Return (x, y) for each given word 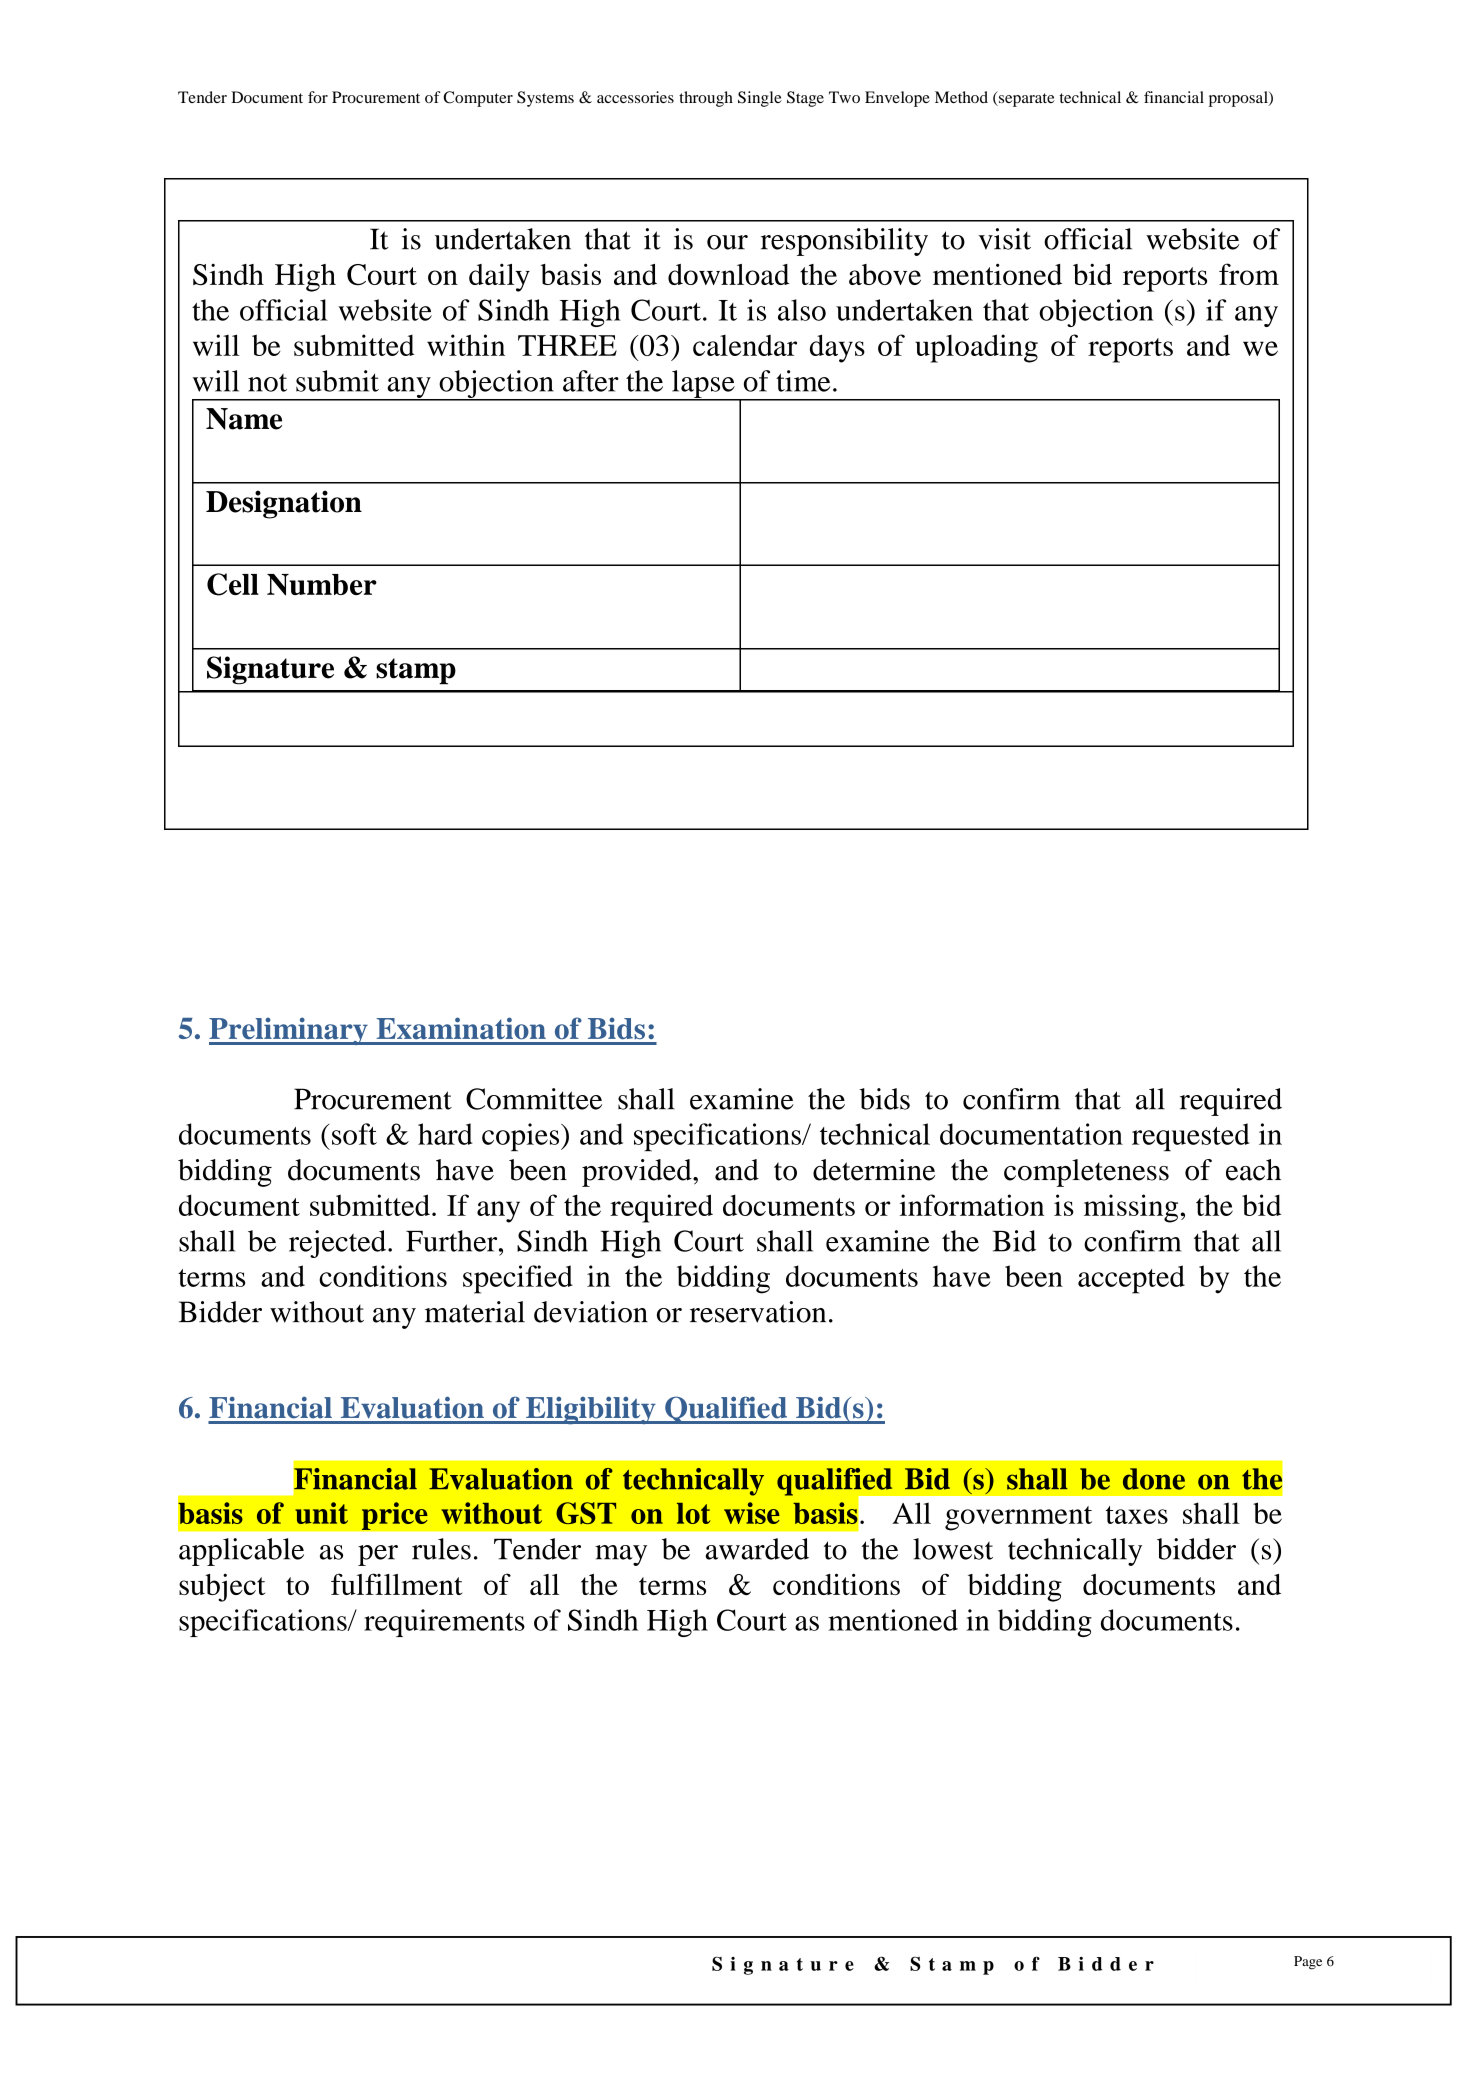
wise (752, 1513)
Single (760, 99)
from (1249, 274)
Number (322, 585)
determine (874, 1170)
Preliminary (289, 1031)
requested (1190, 1137)
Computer (478, 99)
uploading (976, 348)
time (803, 381)
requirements (444, 1623)
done (1154, 1479)
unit (321, 1513)
